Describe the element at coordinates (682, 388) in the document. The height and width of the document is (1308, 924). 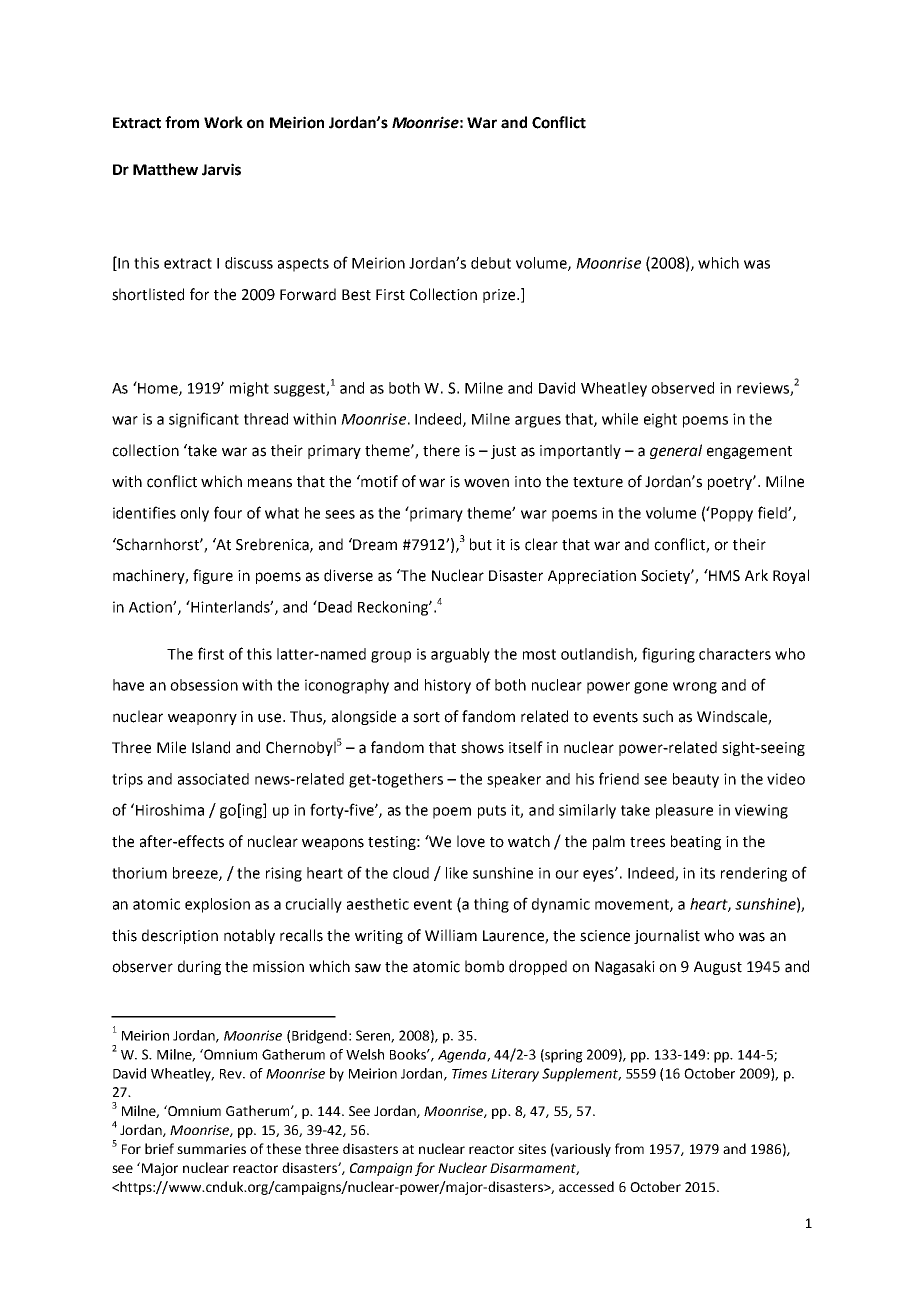
I see `observed` at that location.
